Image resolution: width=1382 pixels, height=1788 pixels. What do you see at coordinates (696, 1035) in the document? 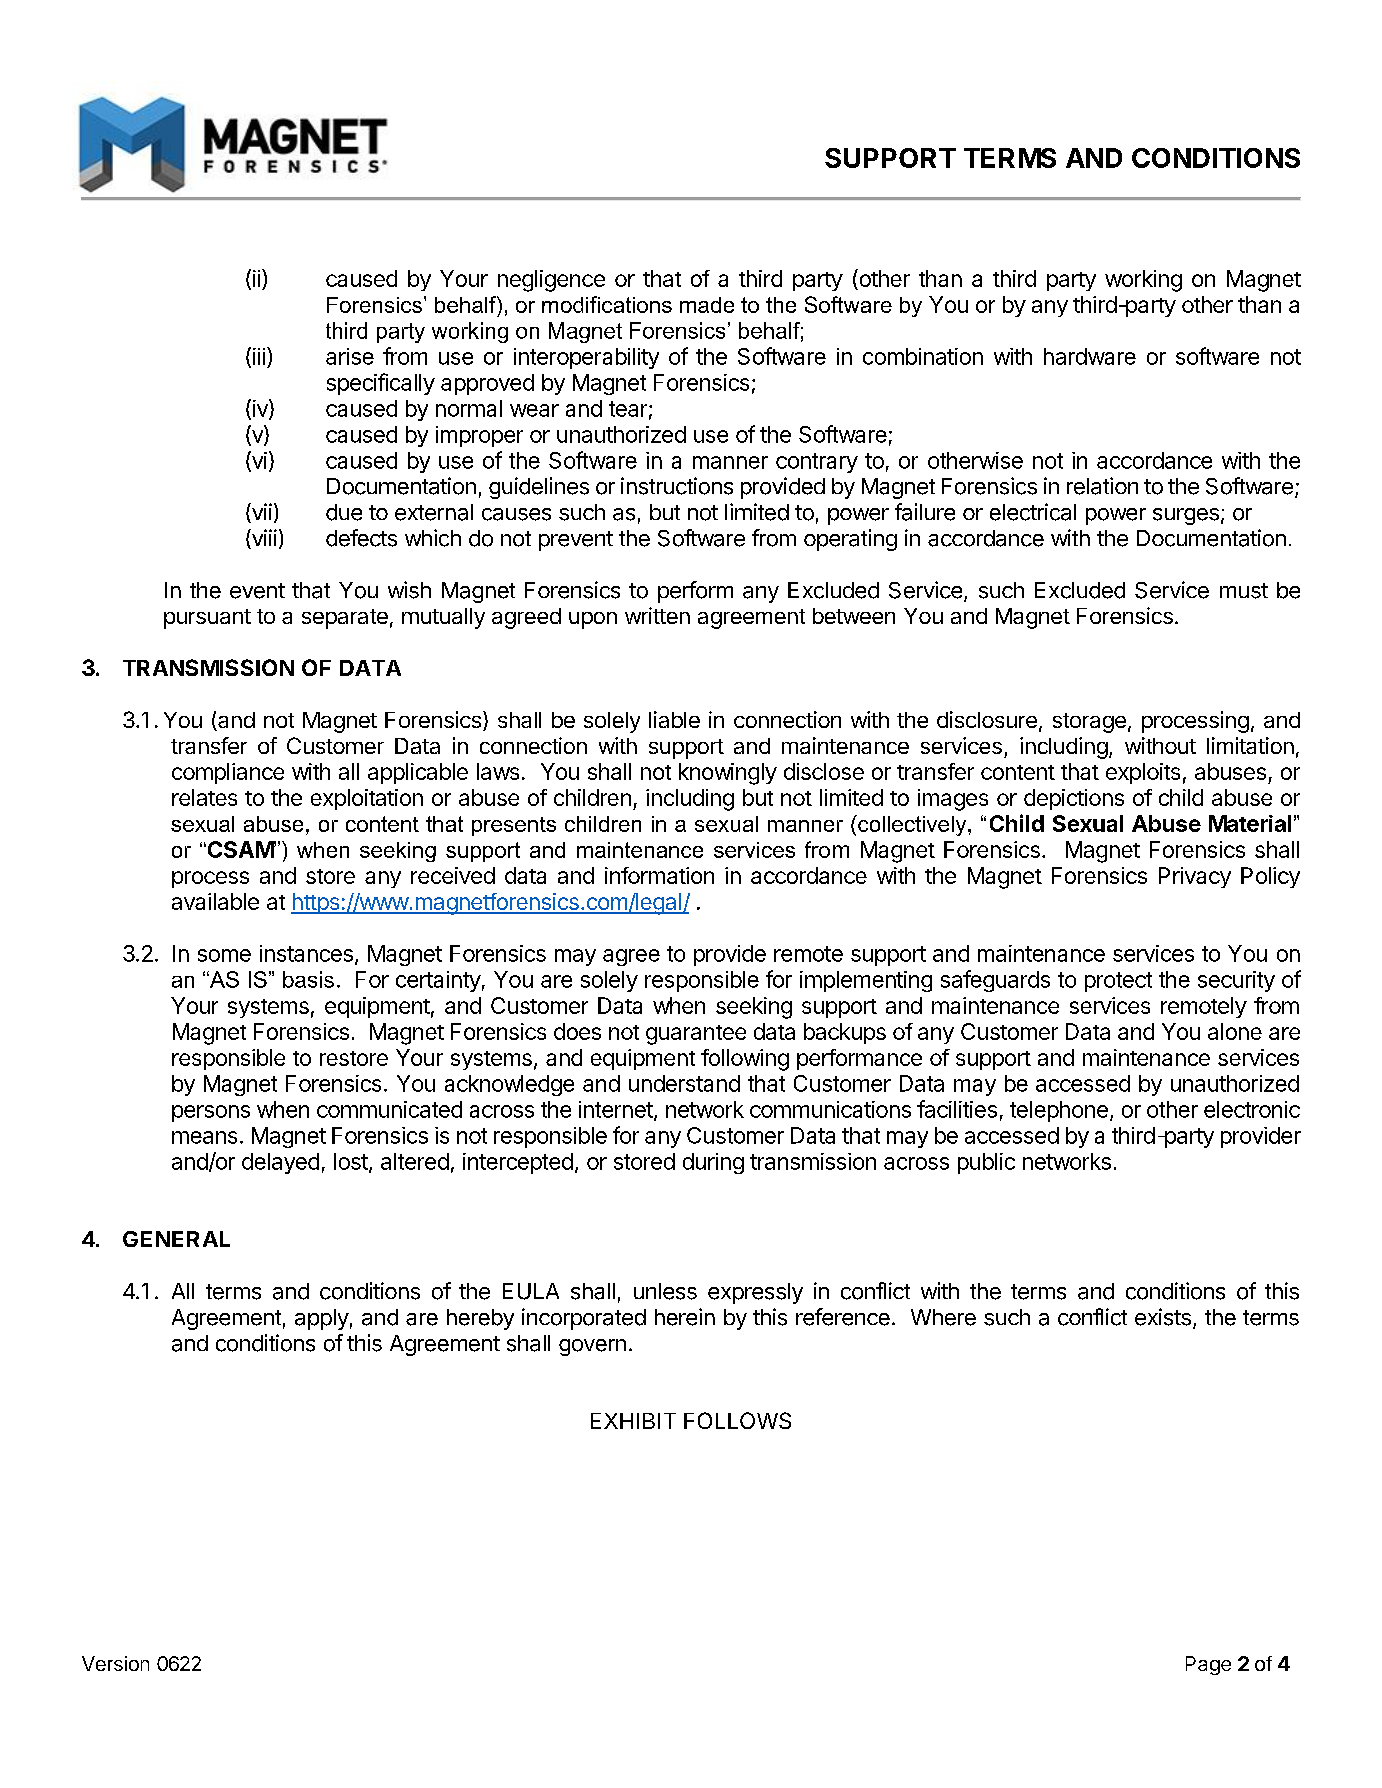
I see `guarantee` at bounding box center [696, 1035].
